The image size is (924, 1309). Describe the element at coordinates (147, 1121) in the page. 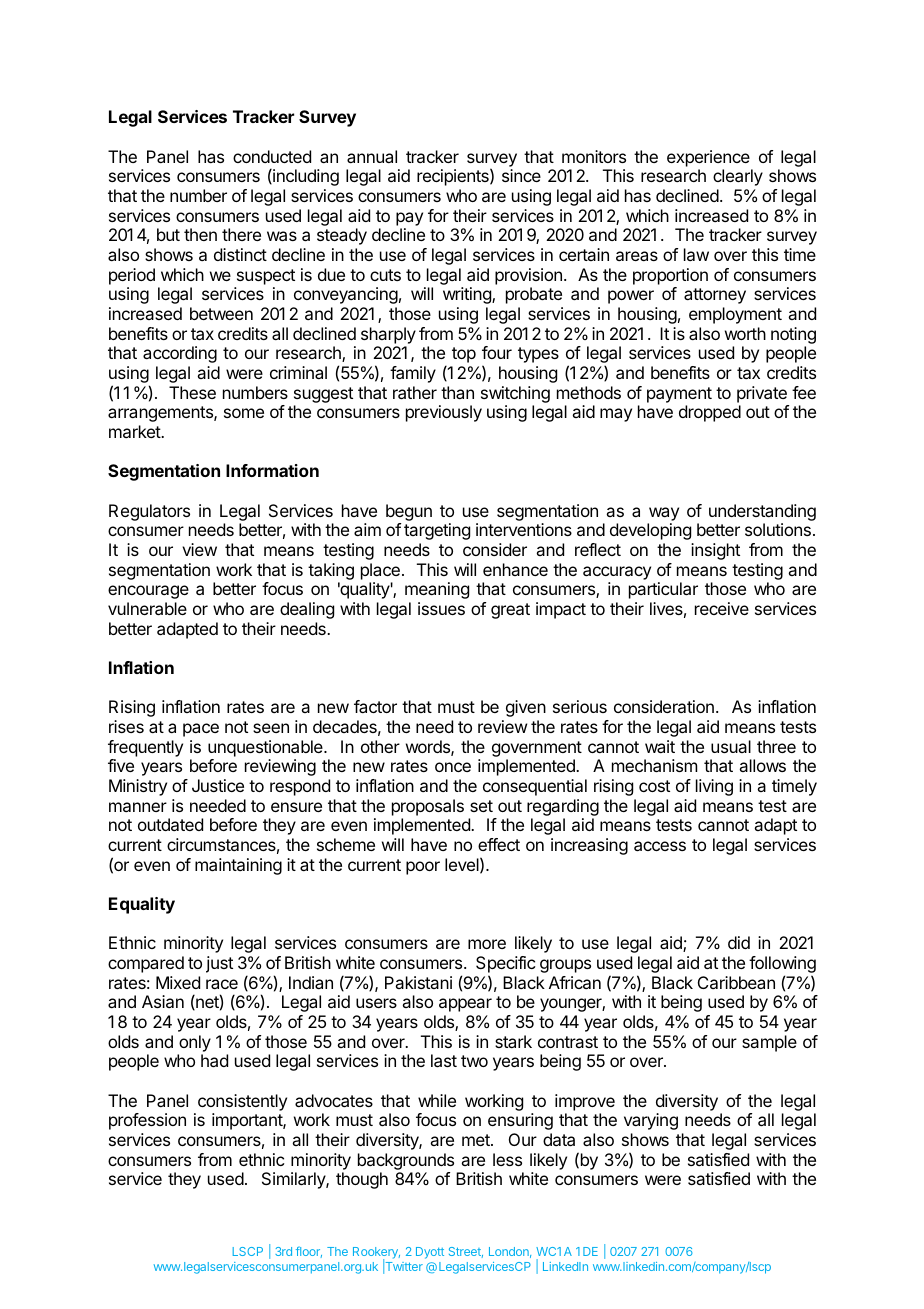

I see `profession` at that location.
